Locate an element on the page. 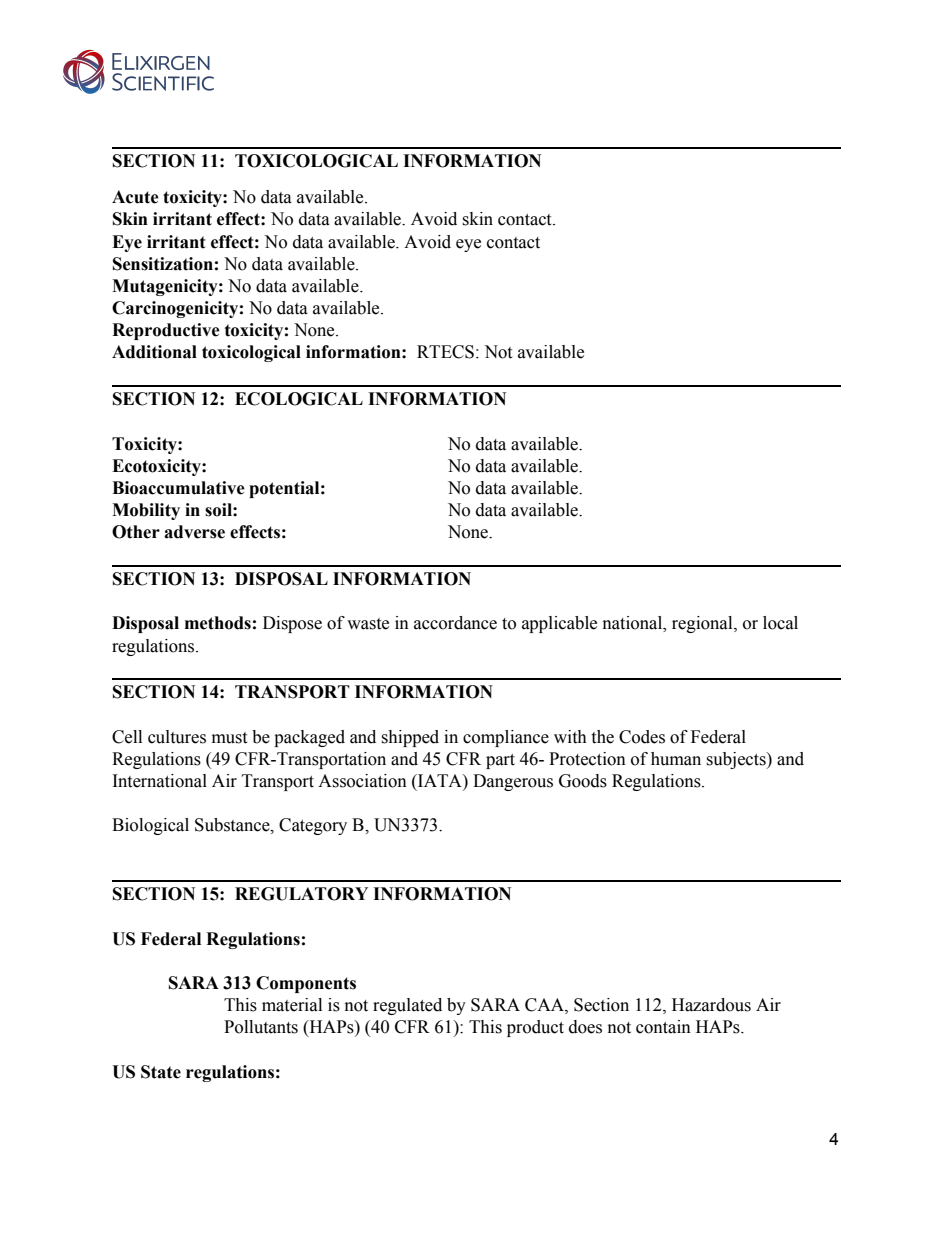 The image size is (952, 1233). regulated is located at coordinates (407, 1006).
